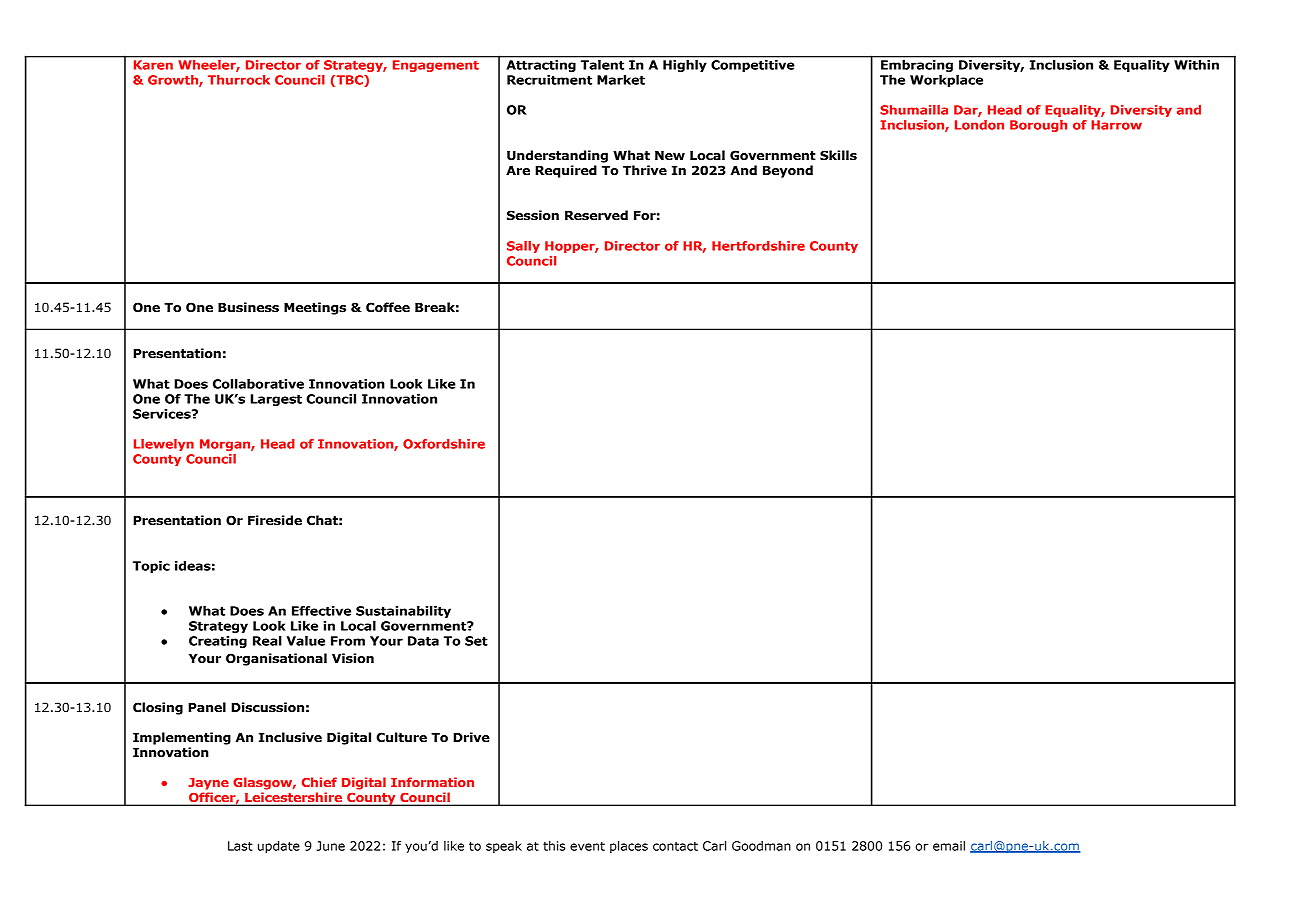  Describe the element at coordinates (1038, 126) in the screenshot. I see `Borough` at that location.
